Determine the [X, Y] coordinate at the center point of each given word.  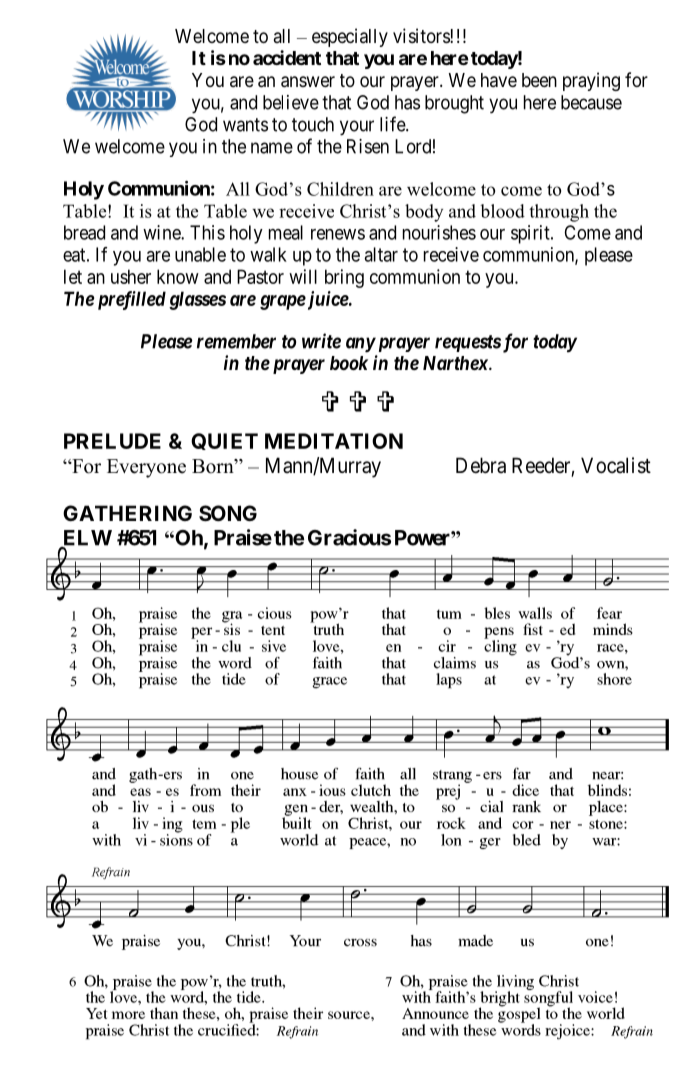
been [539, 80]
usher [131, 276]
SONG [228, 513]
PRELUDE [112, 441]
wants [245, 125]
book [349, 363]
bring [344, 278]
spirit [531, 234]
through [559, 213]
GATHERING [127, 513]
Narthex [456, 363]
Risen [368, 146]
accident [287, 57]
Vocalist [616, 465]
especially [350, 37]
